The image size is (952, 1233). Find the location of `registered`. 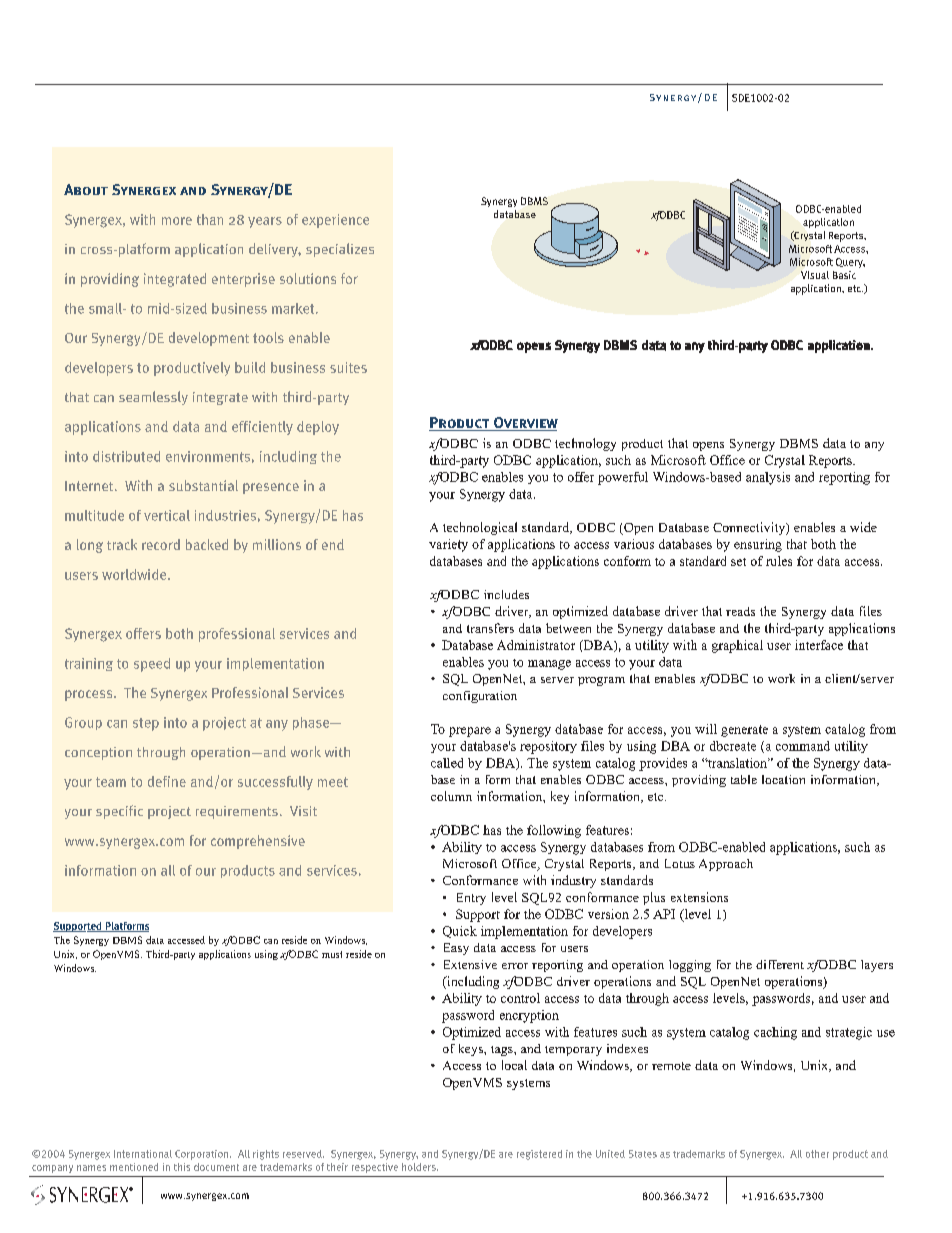

registered is located at coordinates (539, 1155).
